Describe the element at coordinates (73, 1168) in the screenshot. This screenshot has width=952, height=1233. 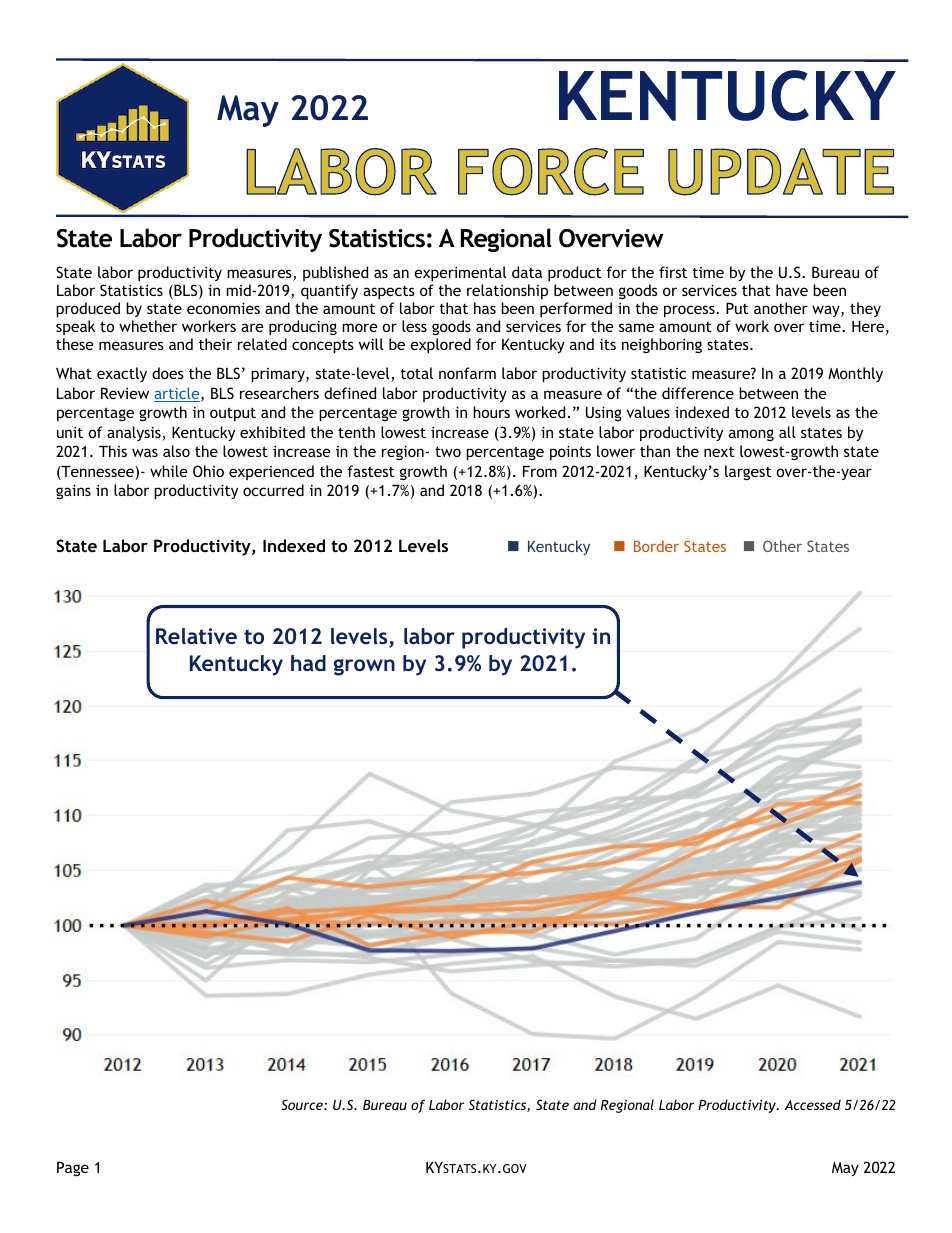
I see `Page` at that location.
